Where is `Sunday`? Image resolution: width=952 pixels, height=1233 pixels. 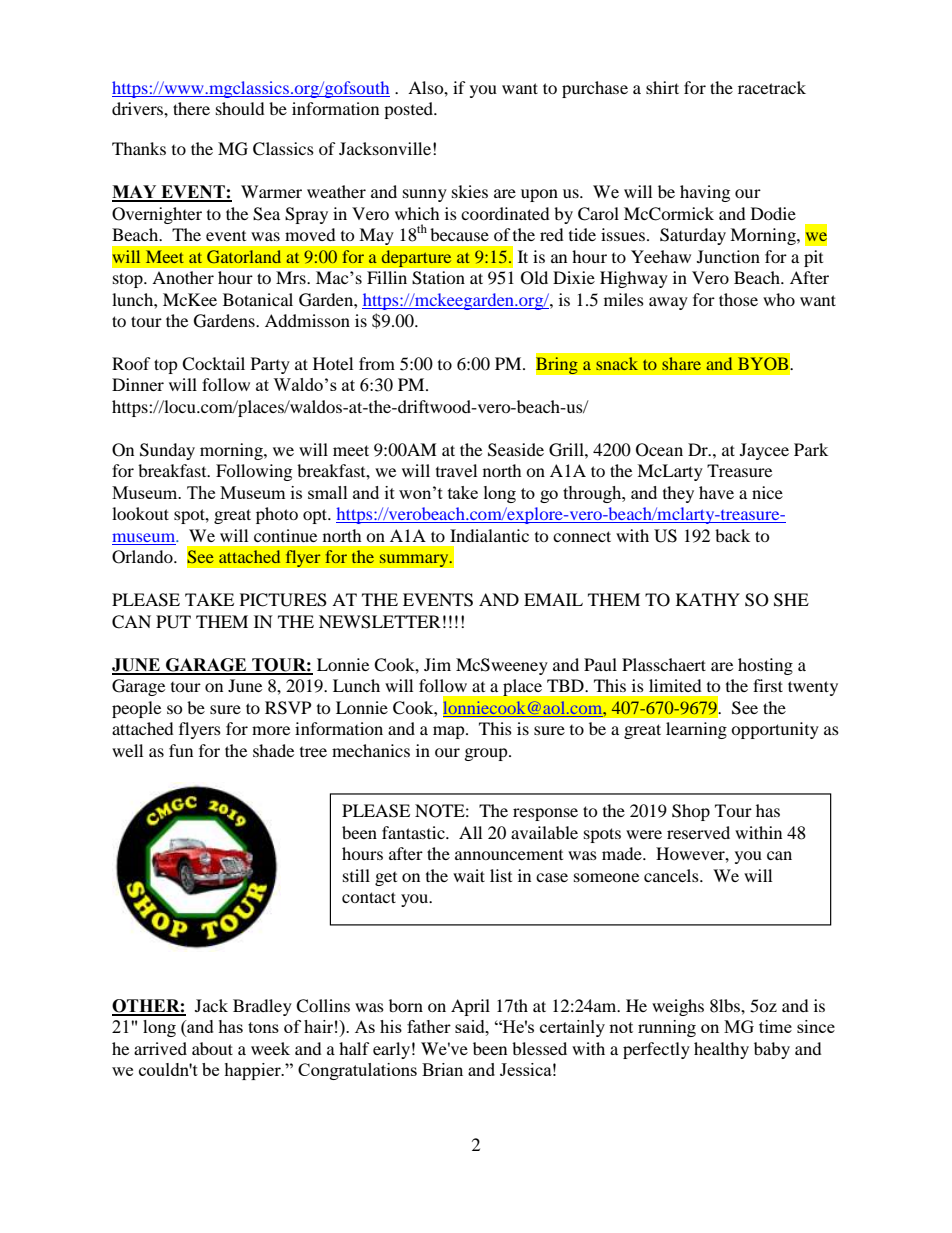 Sunday is located at coordinates (167, 451).
